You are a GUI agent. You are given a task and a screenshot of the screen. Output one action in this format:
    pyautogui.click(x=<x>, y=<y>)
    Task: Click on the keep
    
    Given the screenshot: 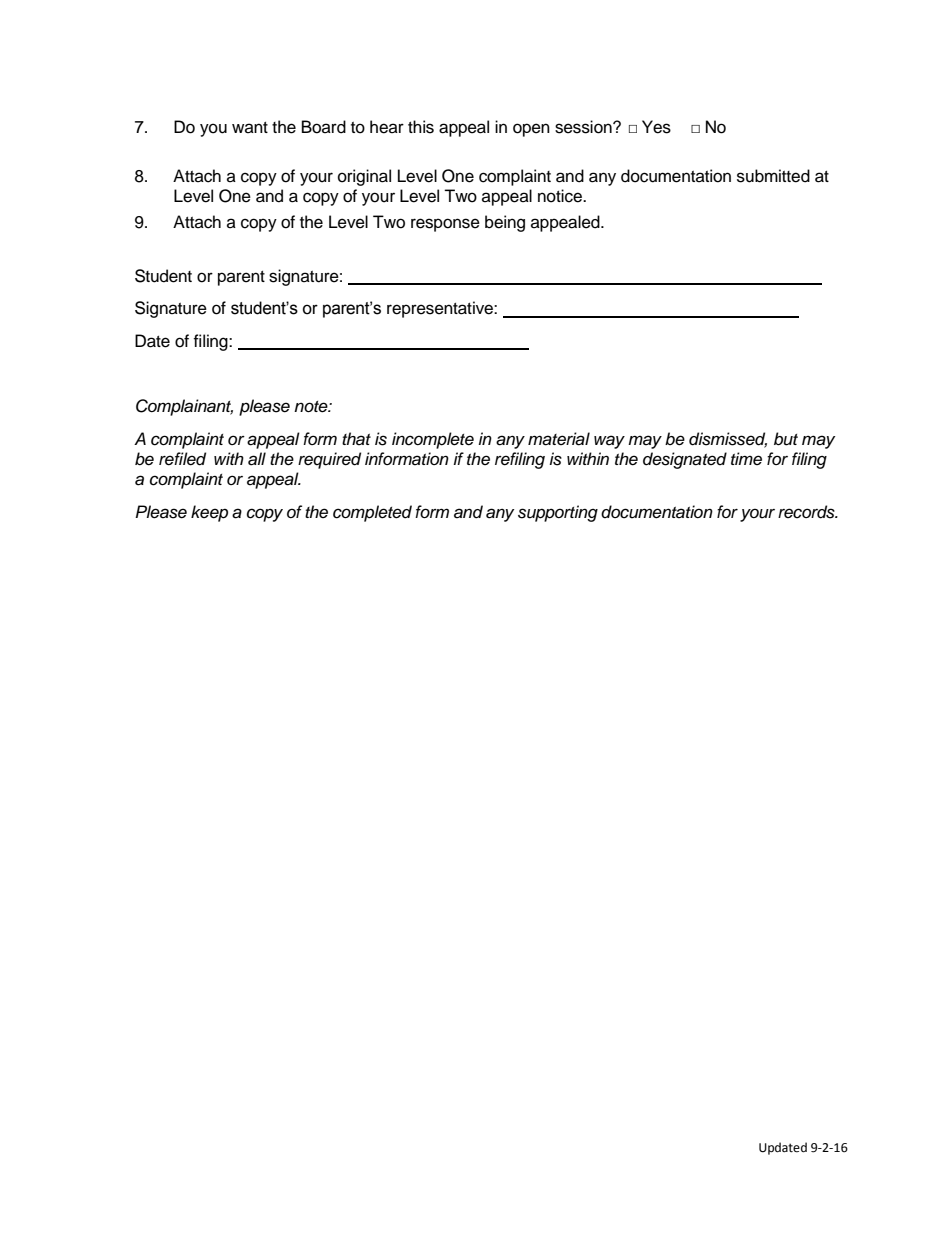 What is the action you would take?
    pyautogui.click(x=209, y=513)
